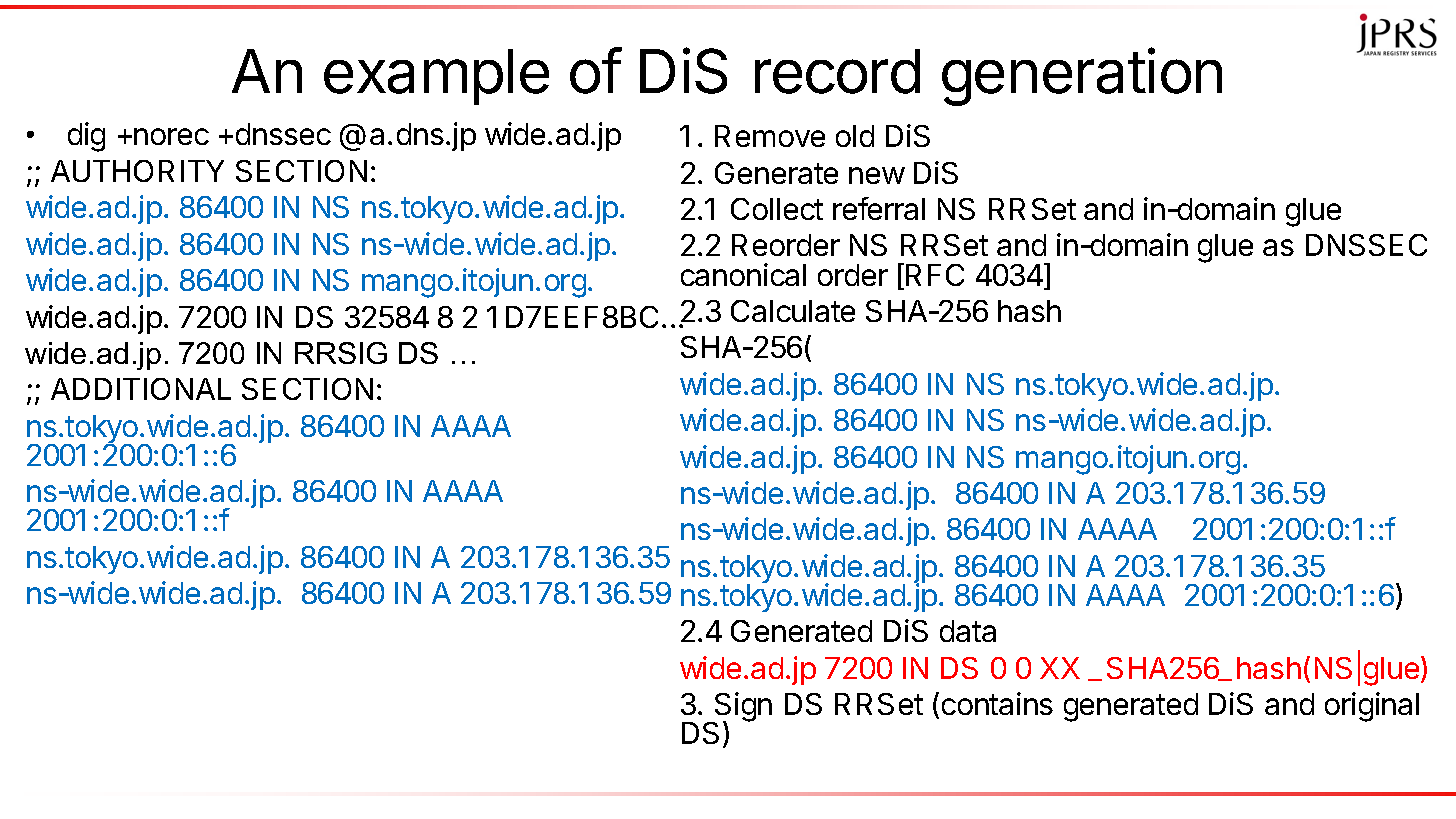 The image size is (1456, 819). What do you see at coordinates (1082, 77) in the screenshot?
I see `generation` at bounding box center [1082, 77].
